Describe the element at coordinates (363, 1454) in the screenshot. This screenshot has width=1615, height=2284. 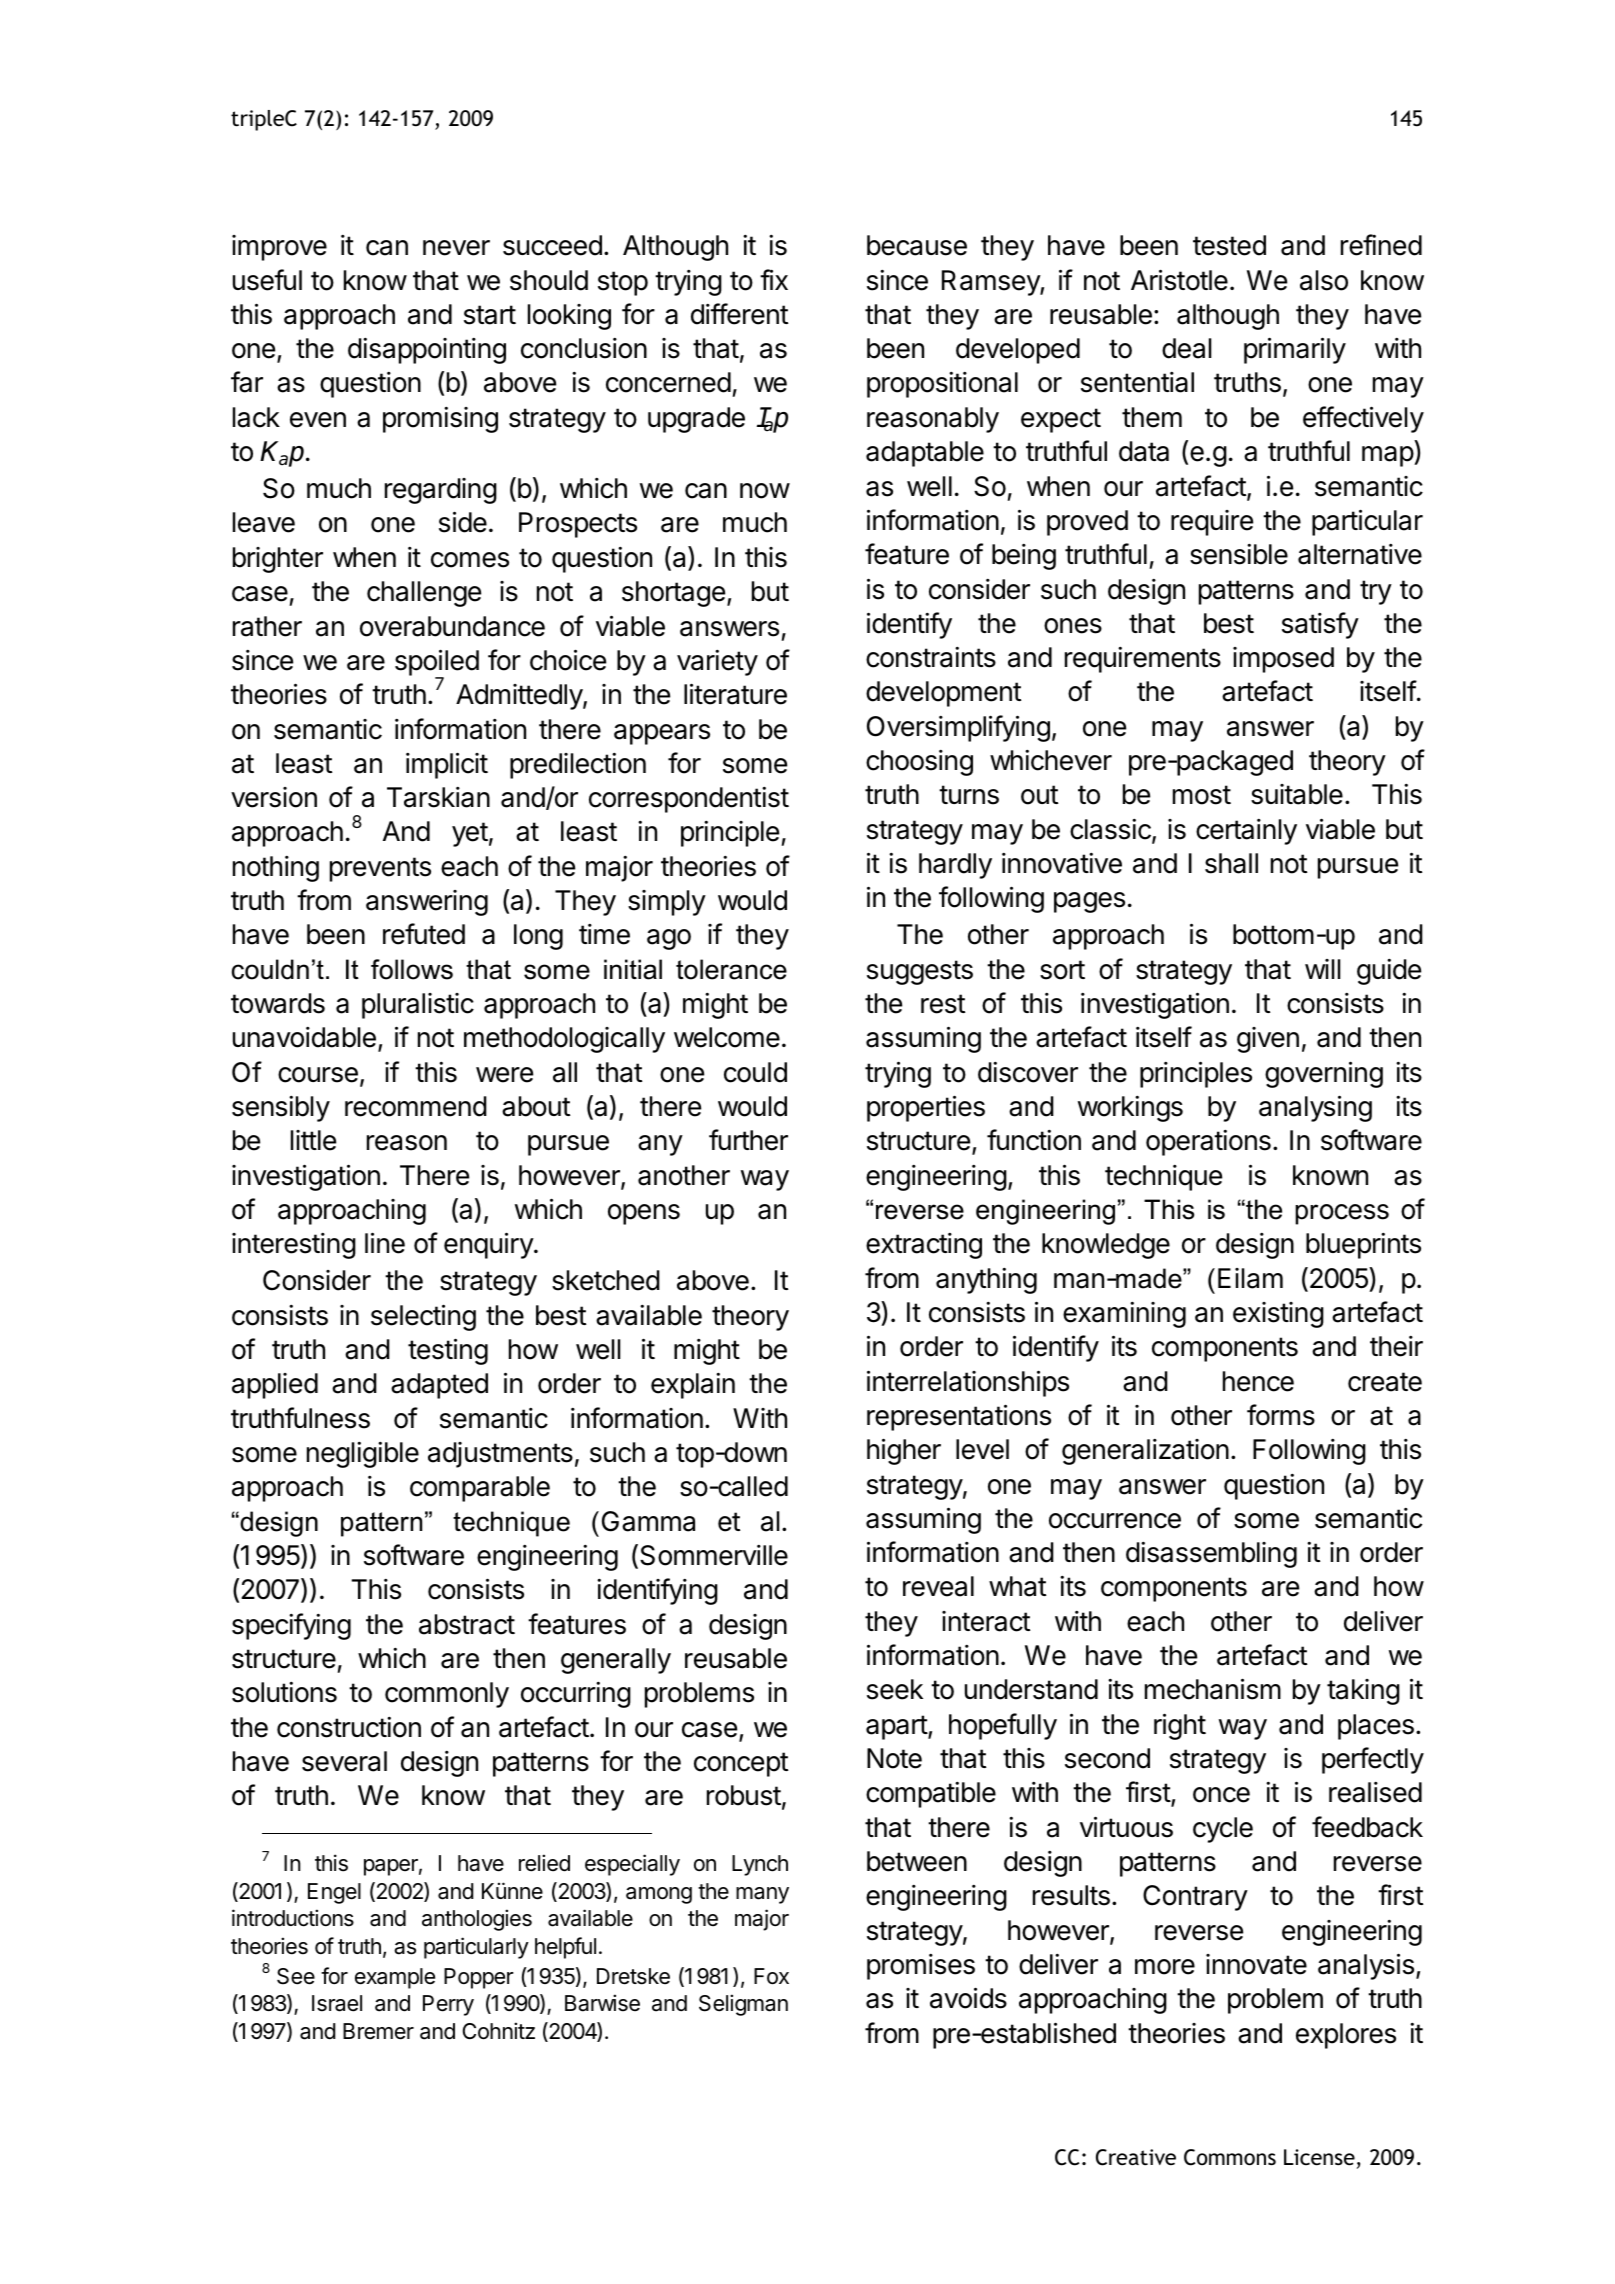
I see `negligible` at that location.
